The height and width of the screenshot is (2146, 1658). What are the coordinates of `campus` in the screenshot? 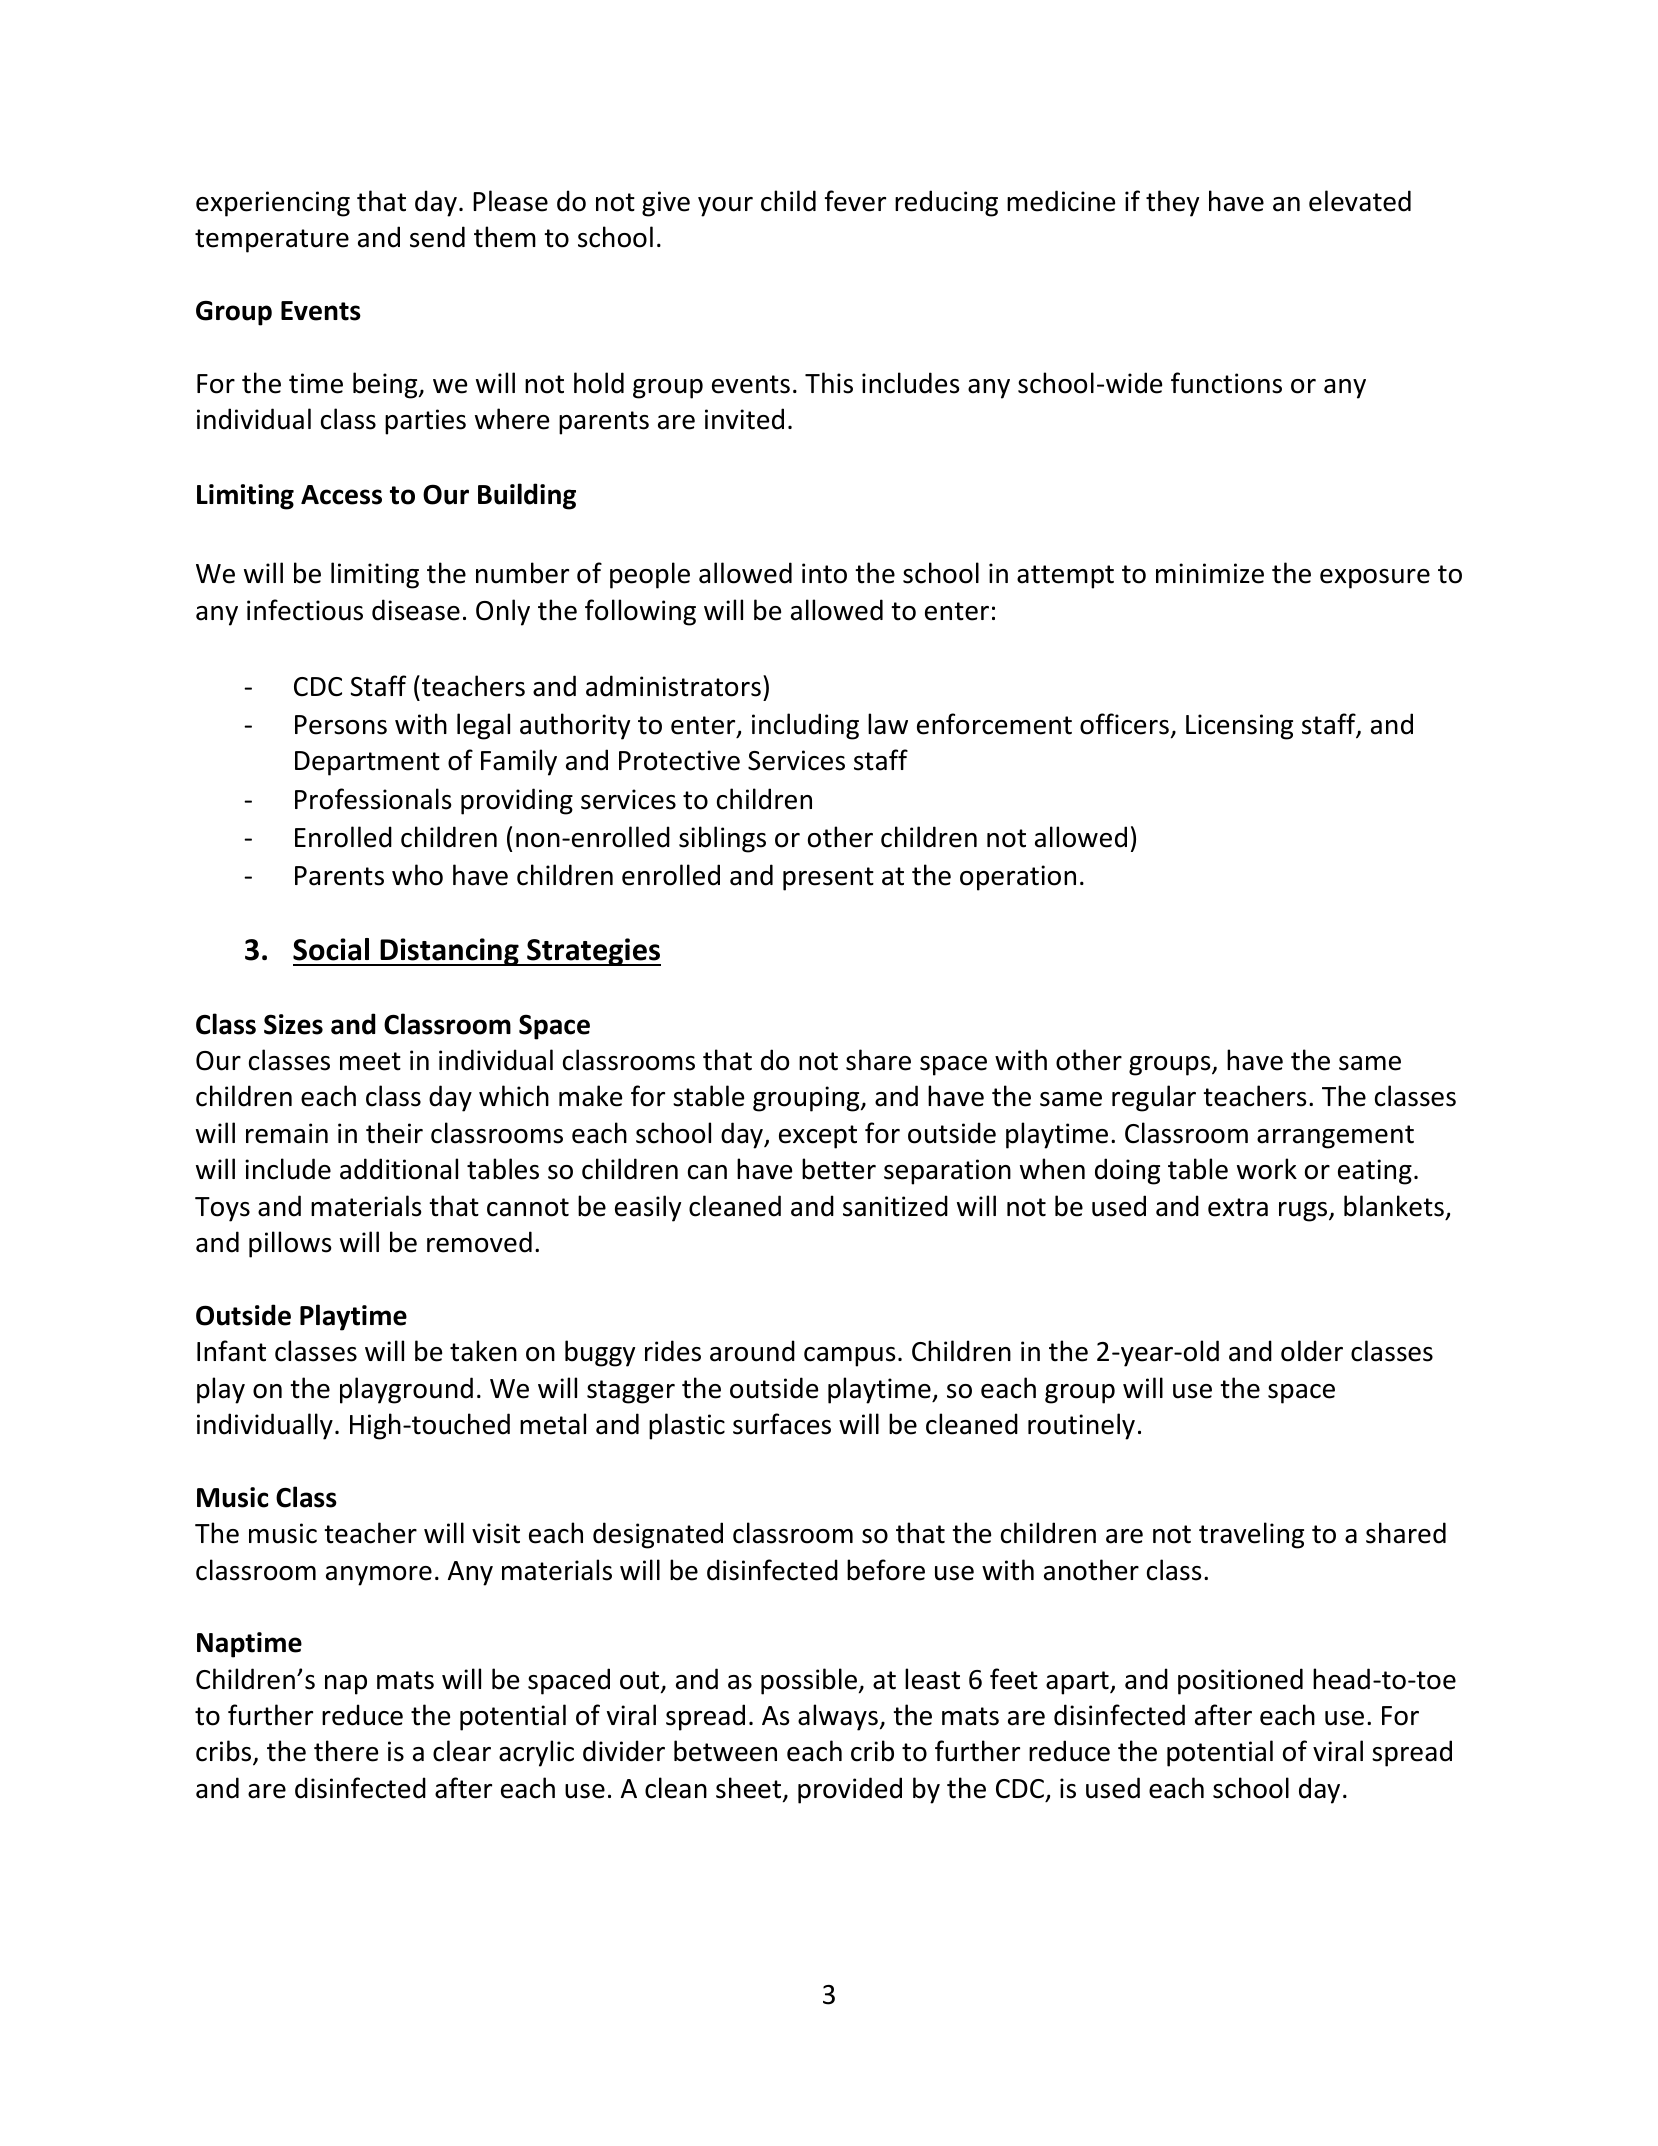 It's located at (849, 1357).
